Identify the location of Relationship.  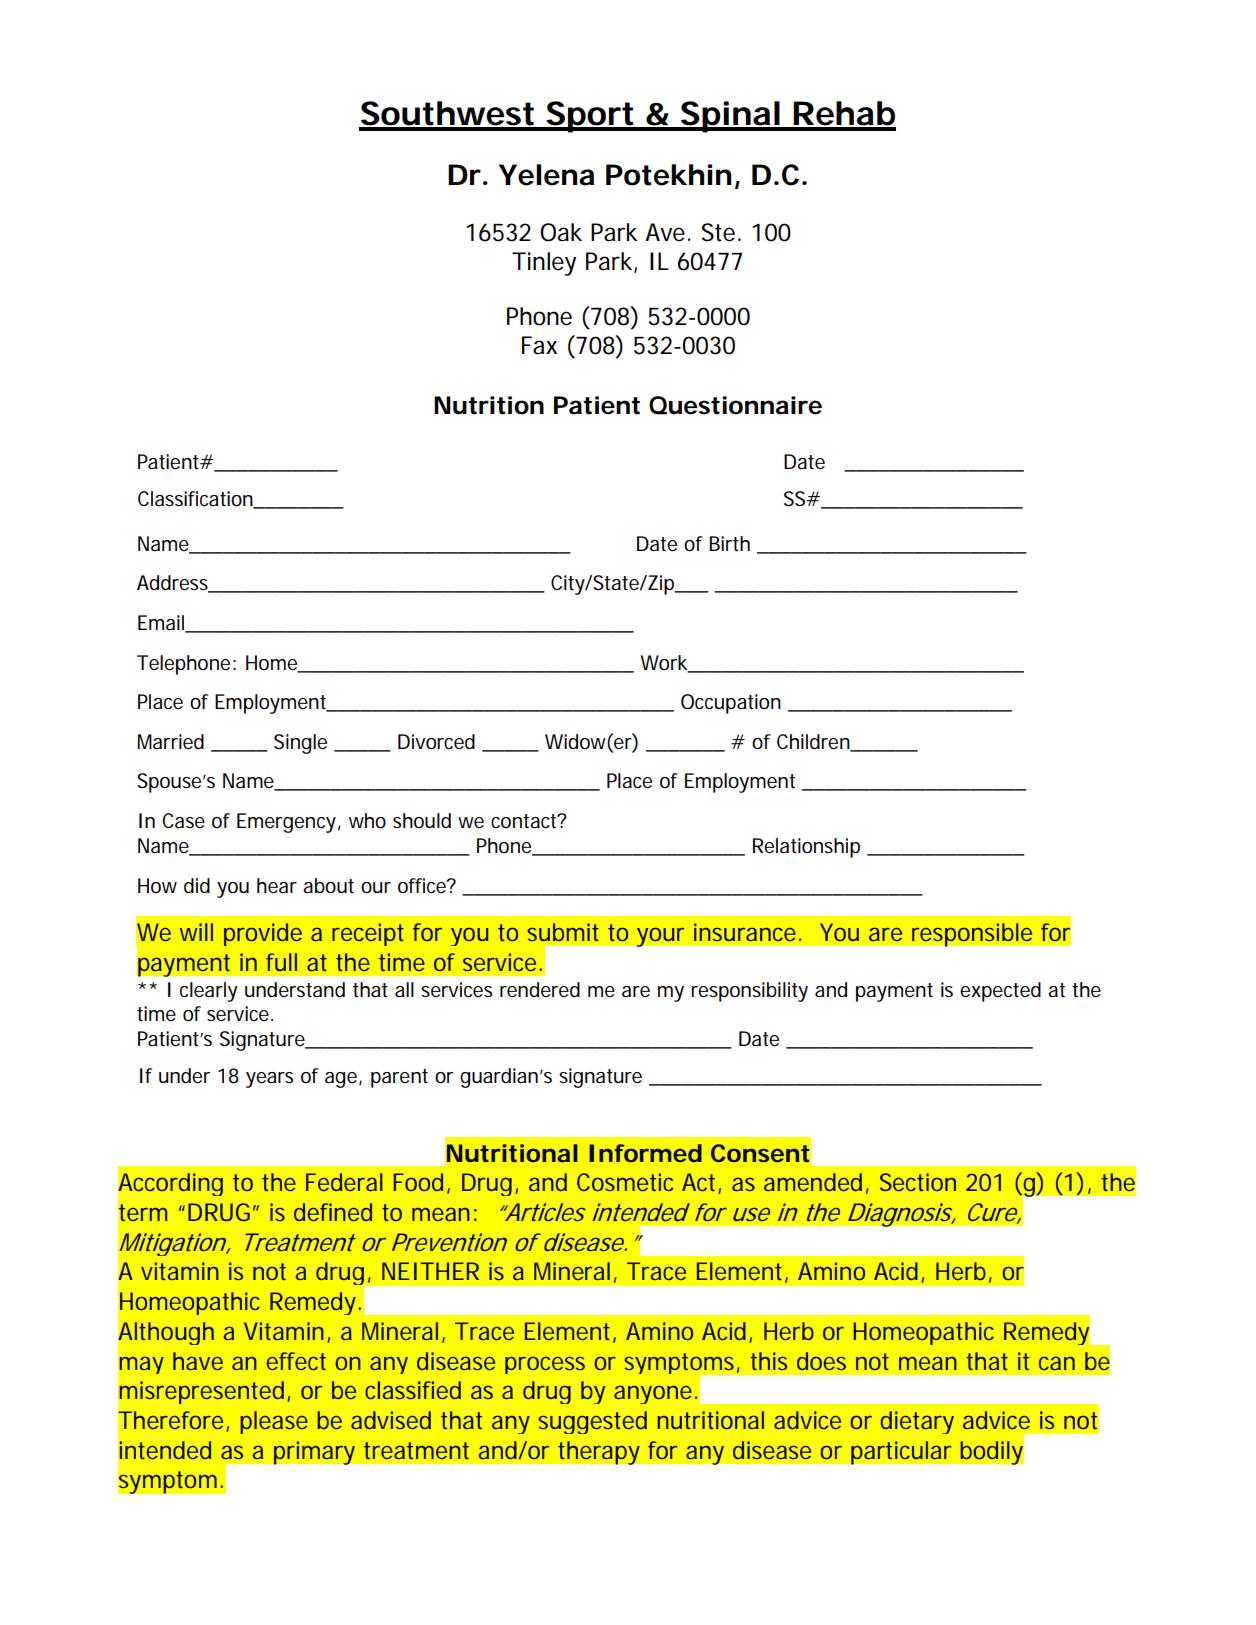
(806, 848).
